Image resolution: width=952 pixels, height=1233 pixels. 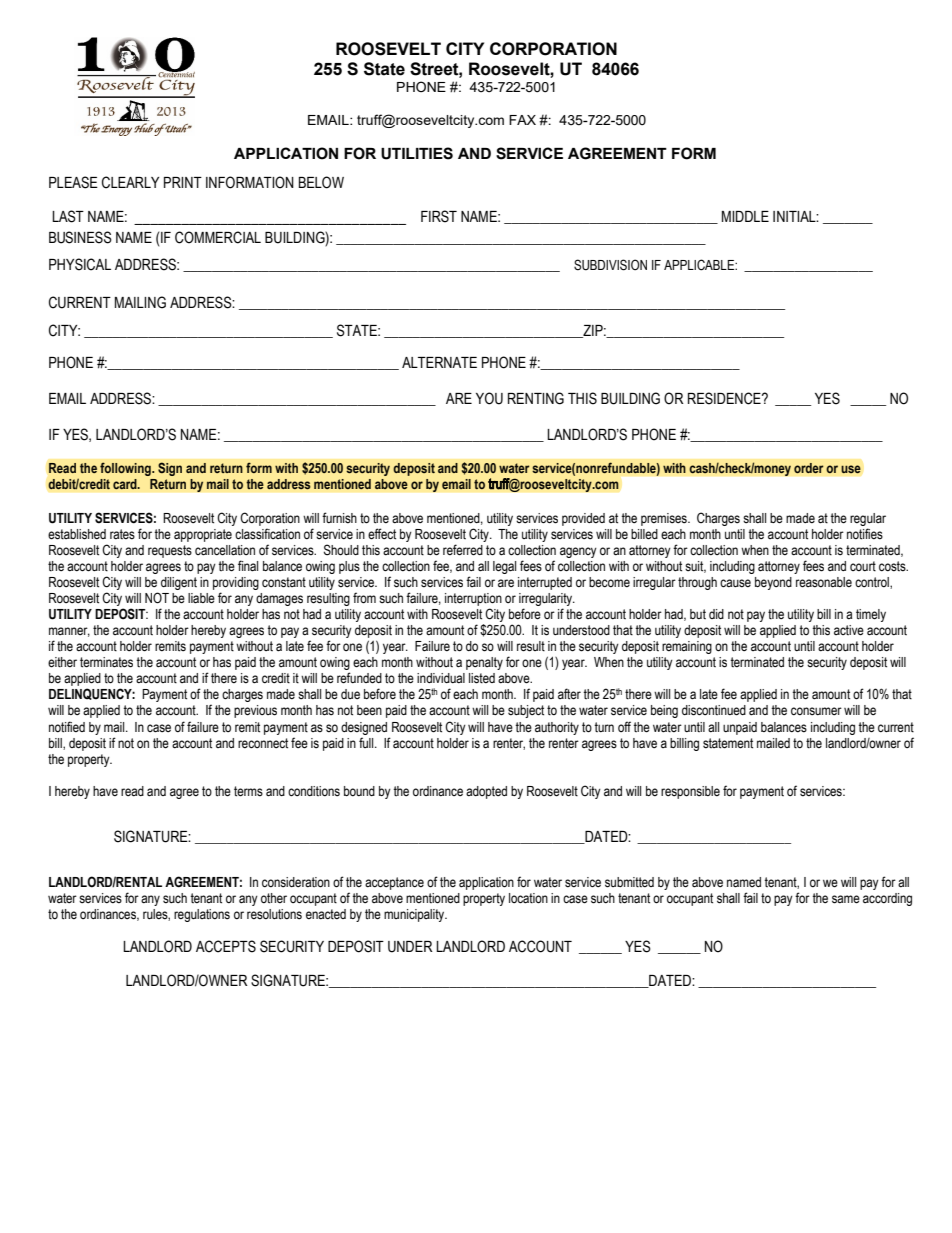 I want to click on UTILITIES, so click(x=417, y=153).
